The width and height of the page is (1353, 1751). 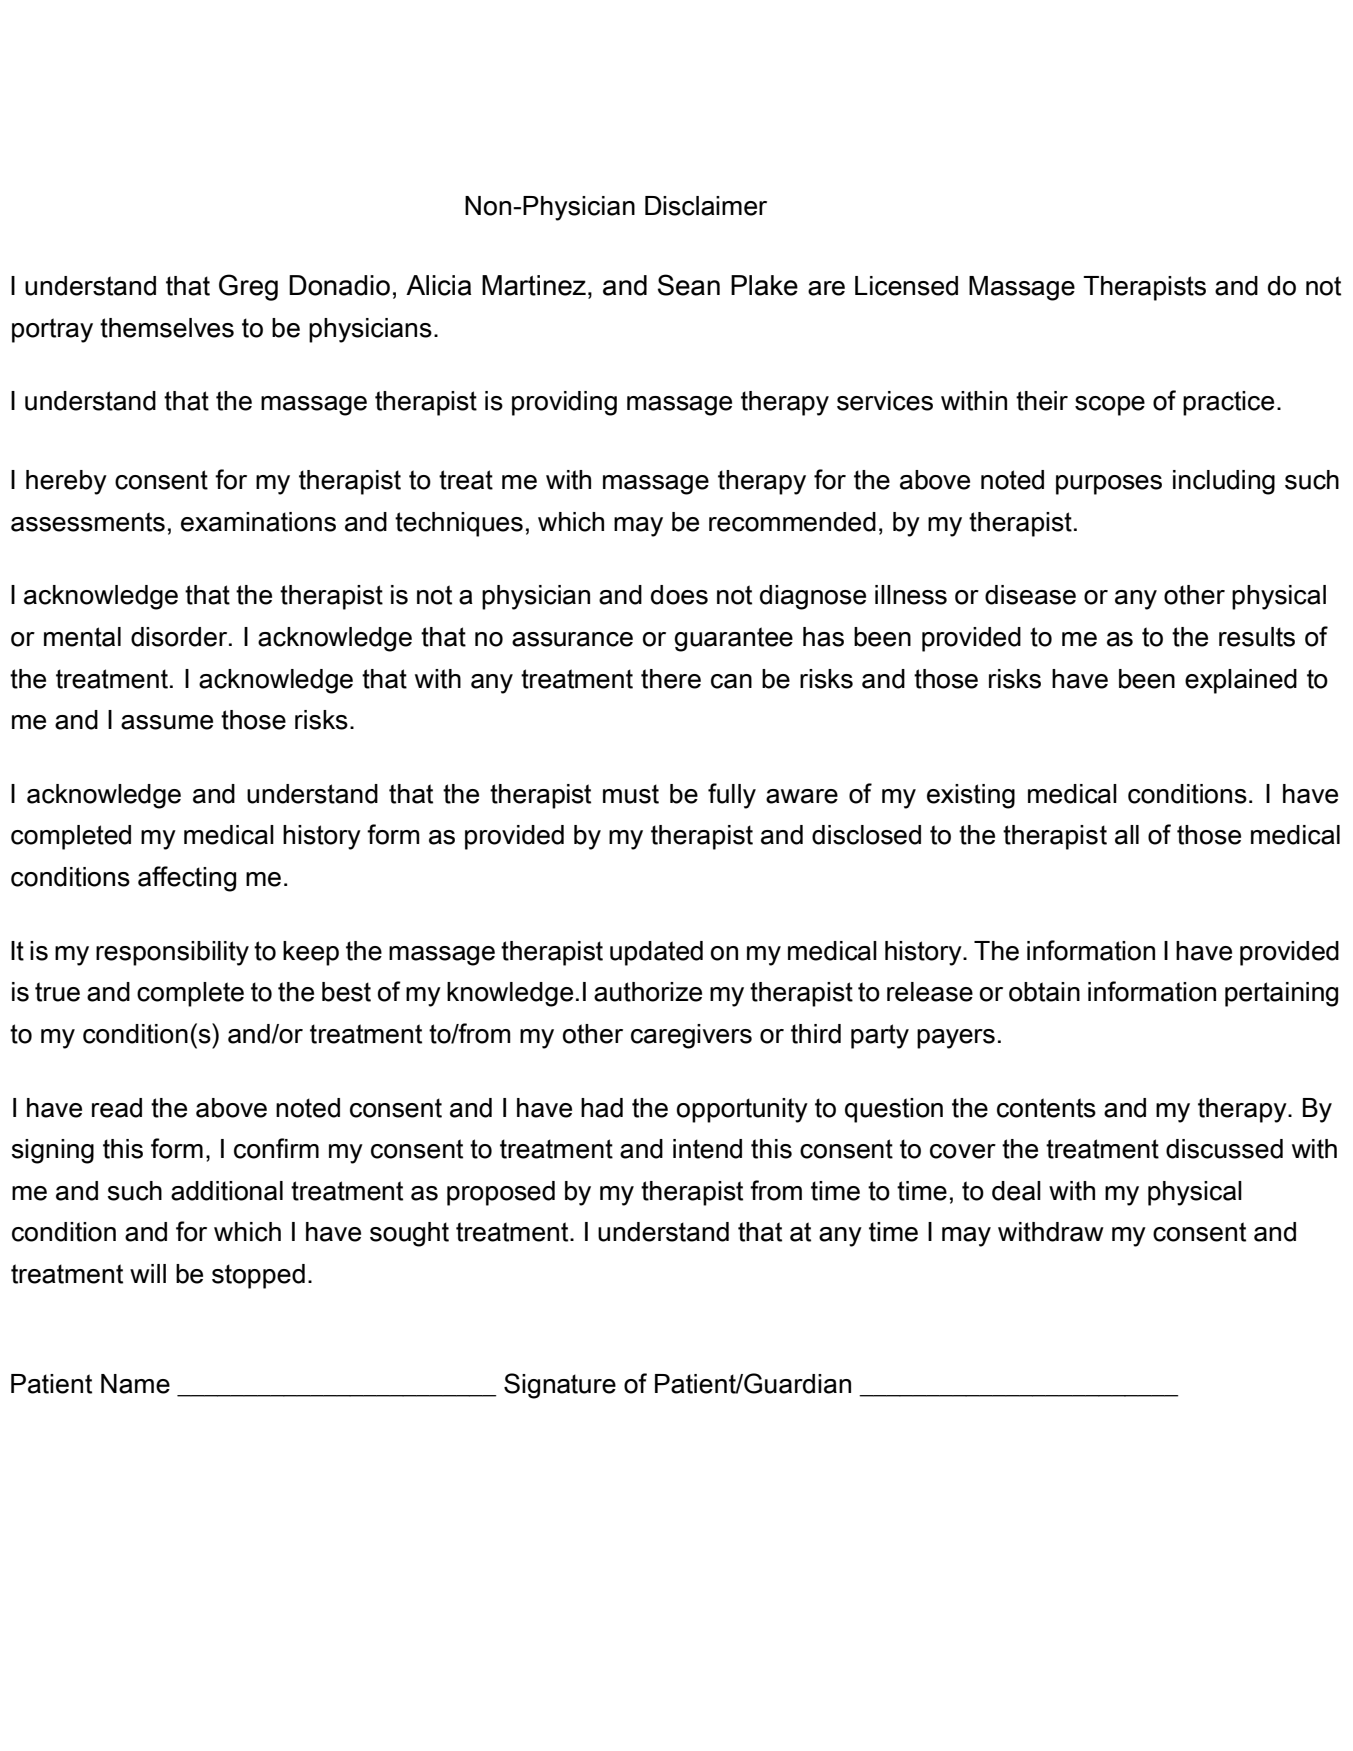 I want to click on explained, so click(x=1241, y=681).
